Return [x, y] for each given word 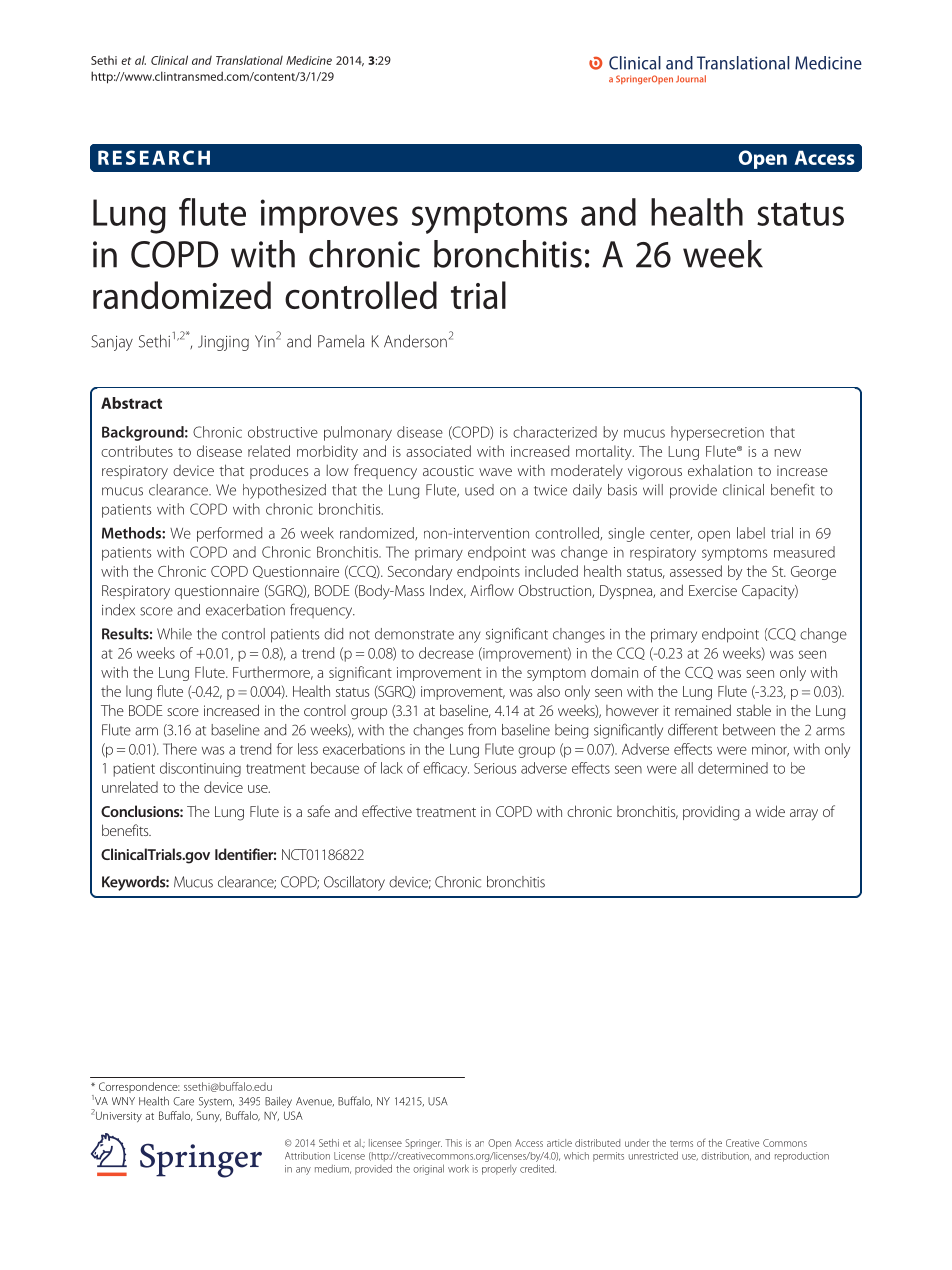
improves [329, 216]
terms [681, 1143]
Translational [249, 60]
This [453, 1143]
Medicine [309, 60]
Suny [209, 1116]
